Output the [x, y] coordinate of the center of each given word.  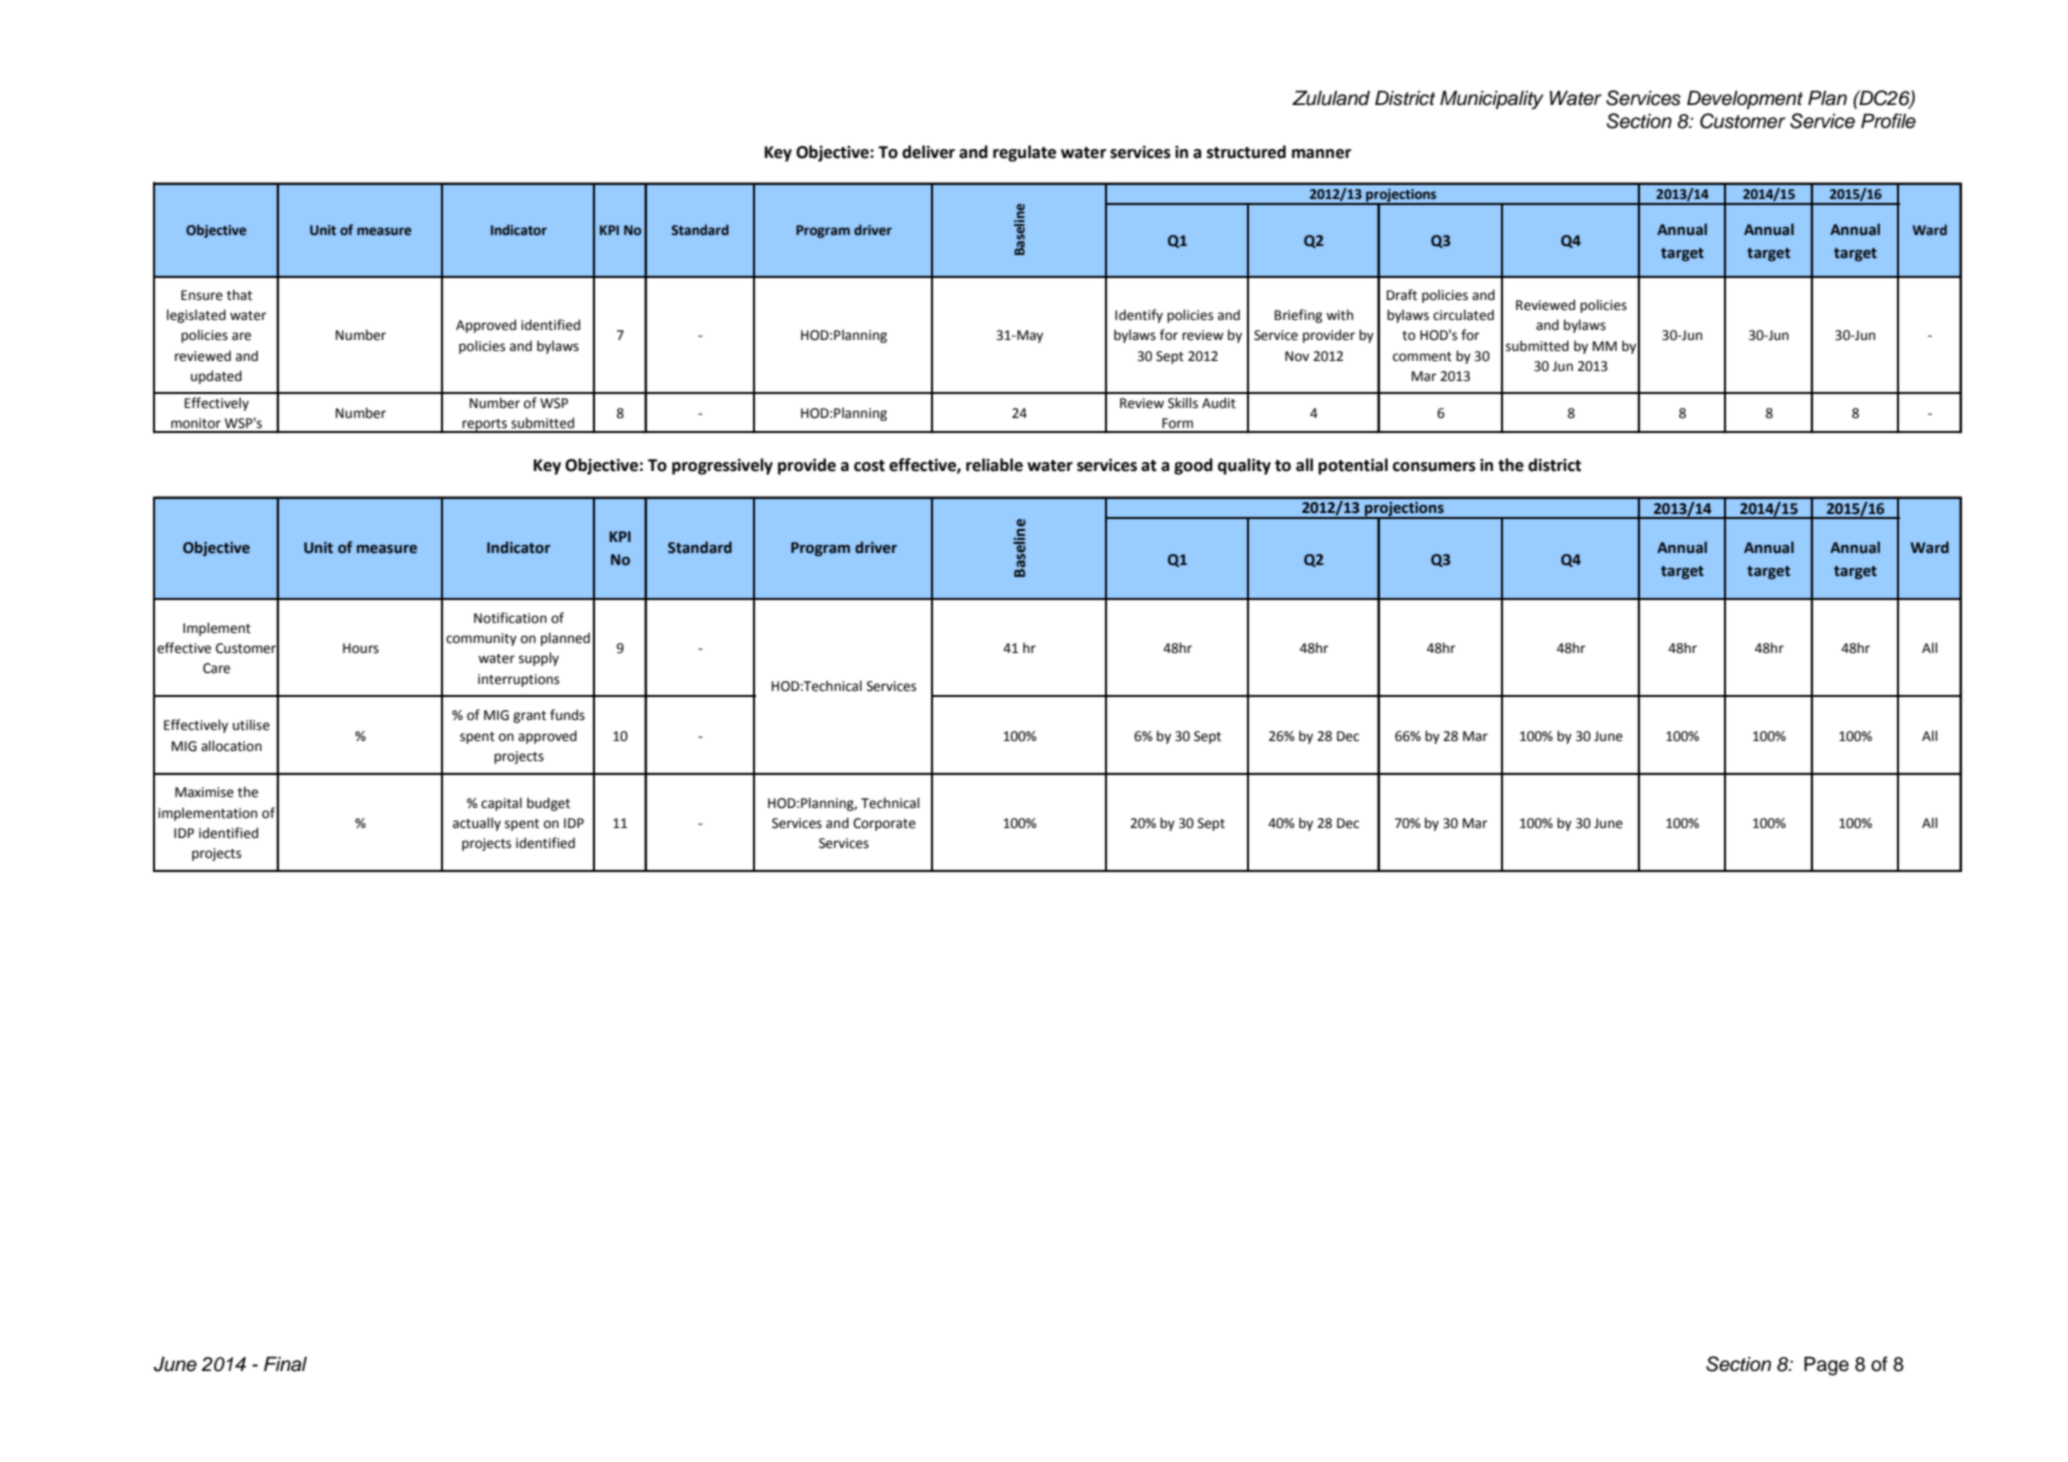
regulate [1024, 153]
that [239, 295]
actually [477, 824]
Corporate [884, 824]
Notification [510, 618]
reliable [994, 465]
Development [1745, 99]
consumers [1434, 467]
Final [285, 1364]
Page [1826, 1366]
